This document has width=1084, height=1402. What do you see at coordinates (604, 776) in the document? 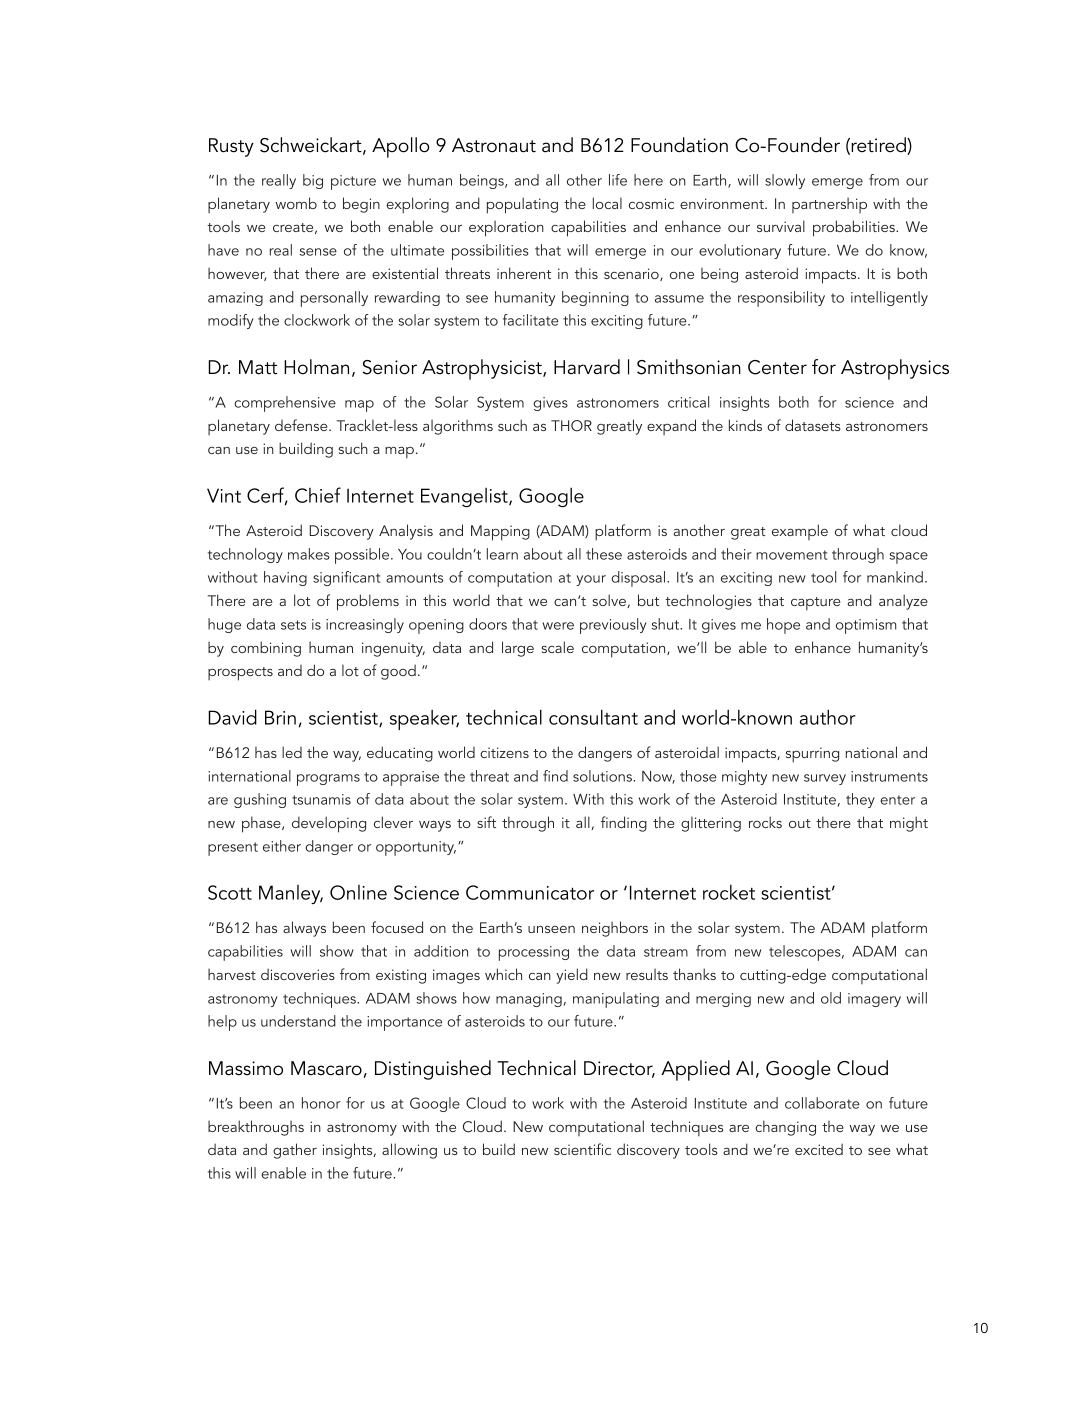
I see `solutions` at bounding box center [604, 776].
